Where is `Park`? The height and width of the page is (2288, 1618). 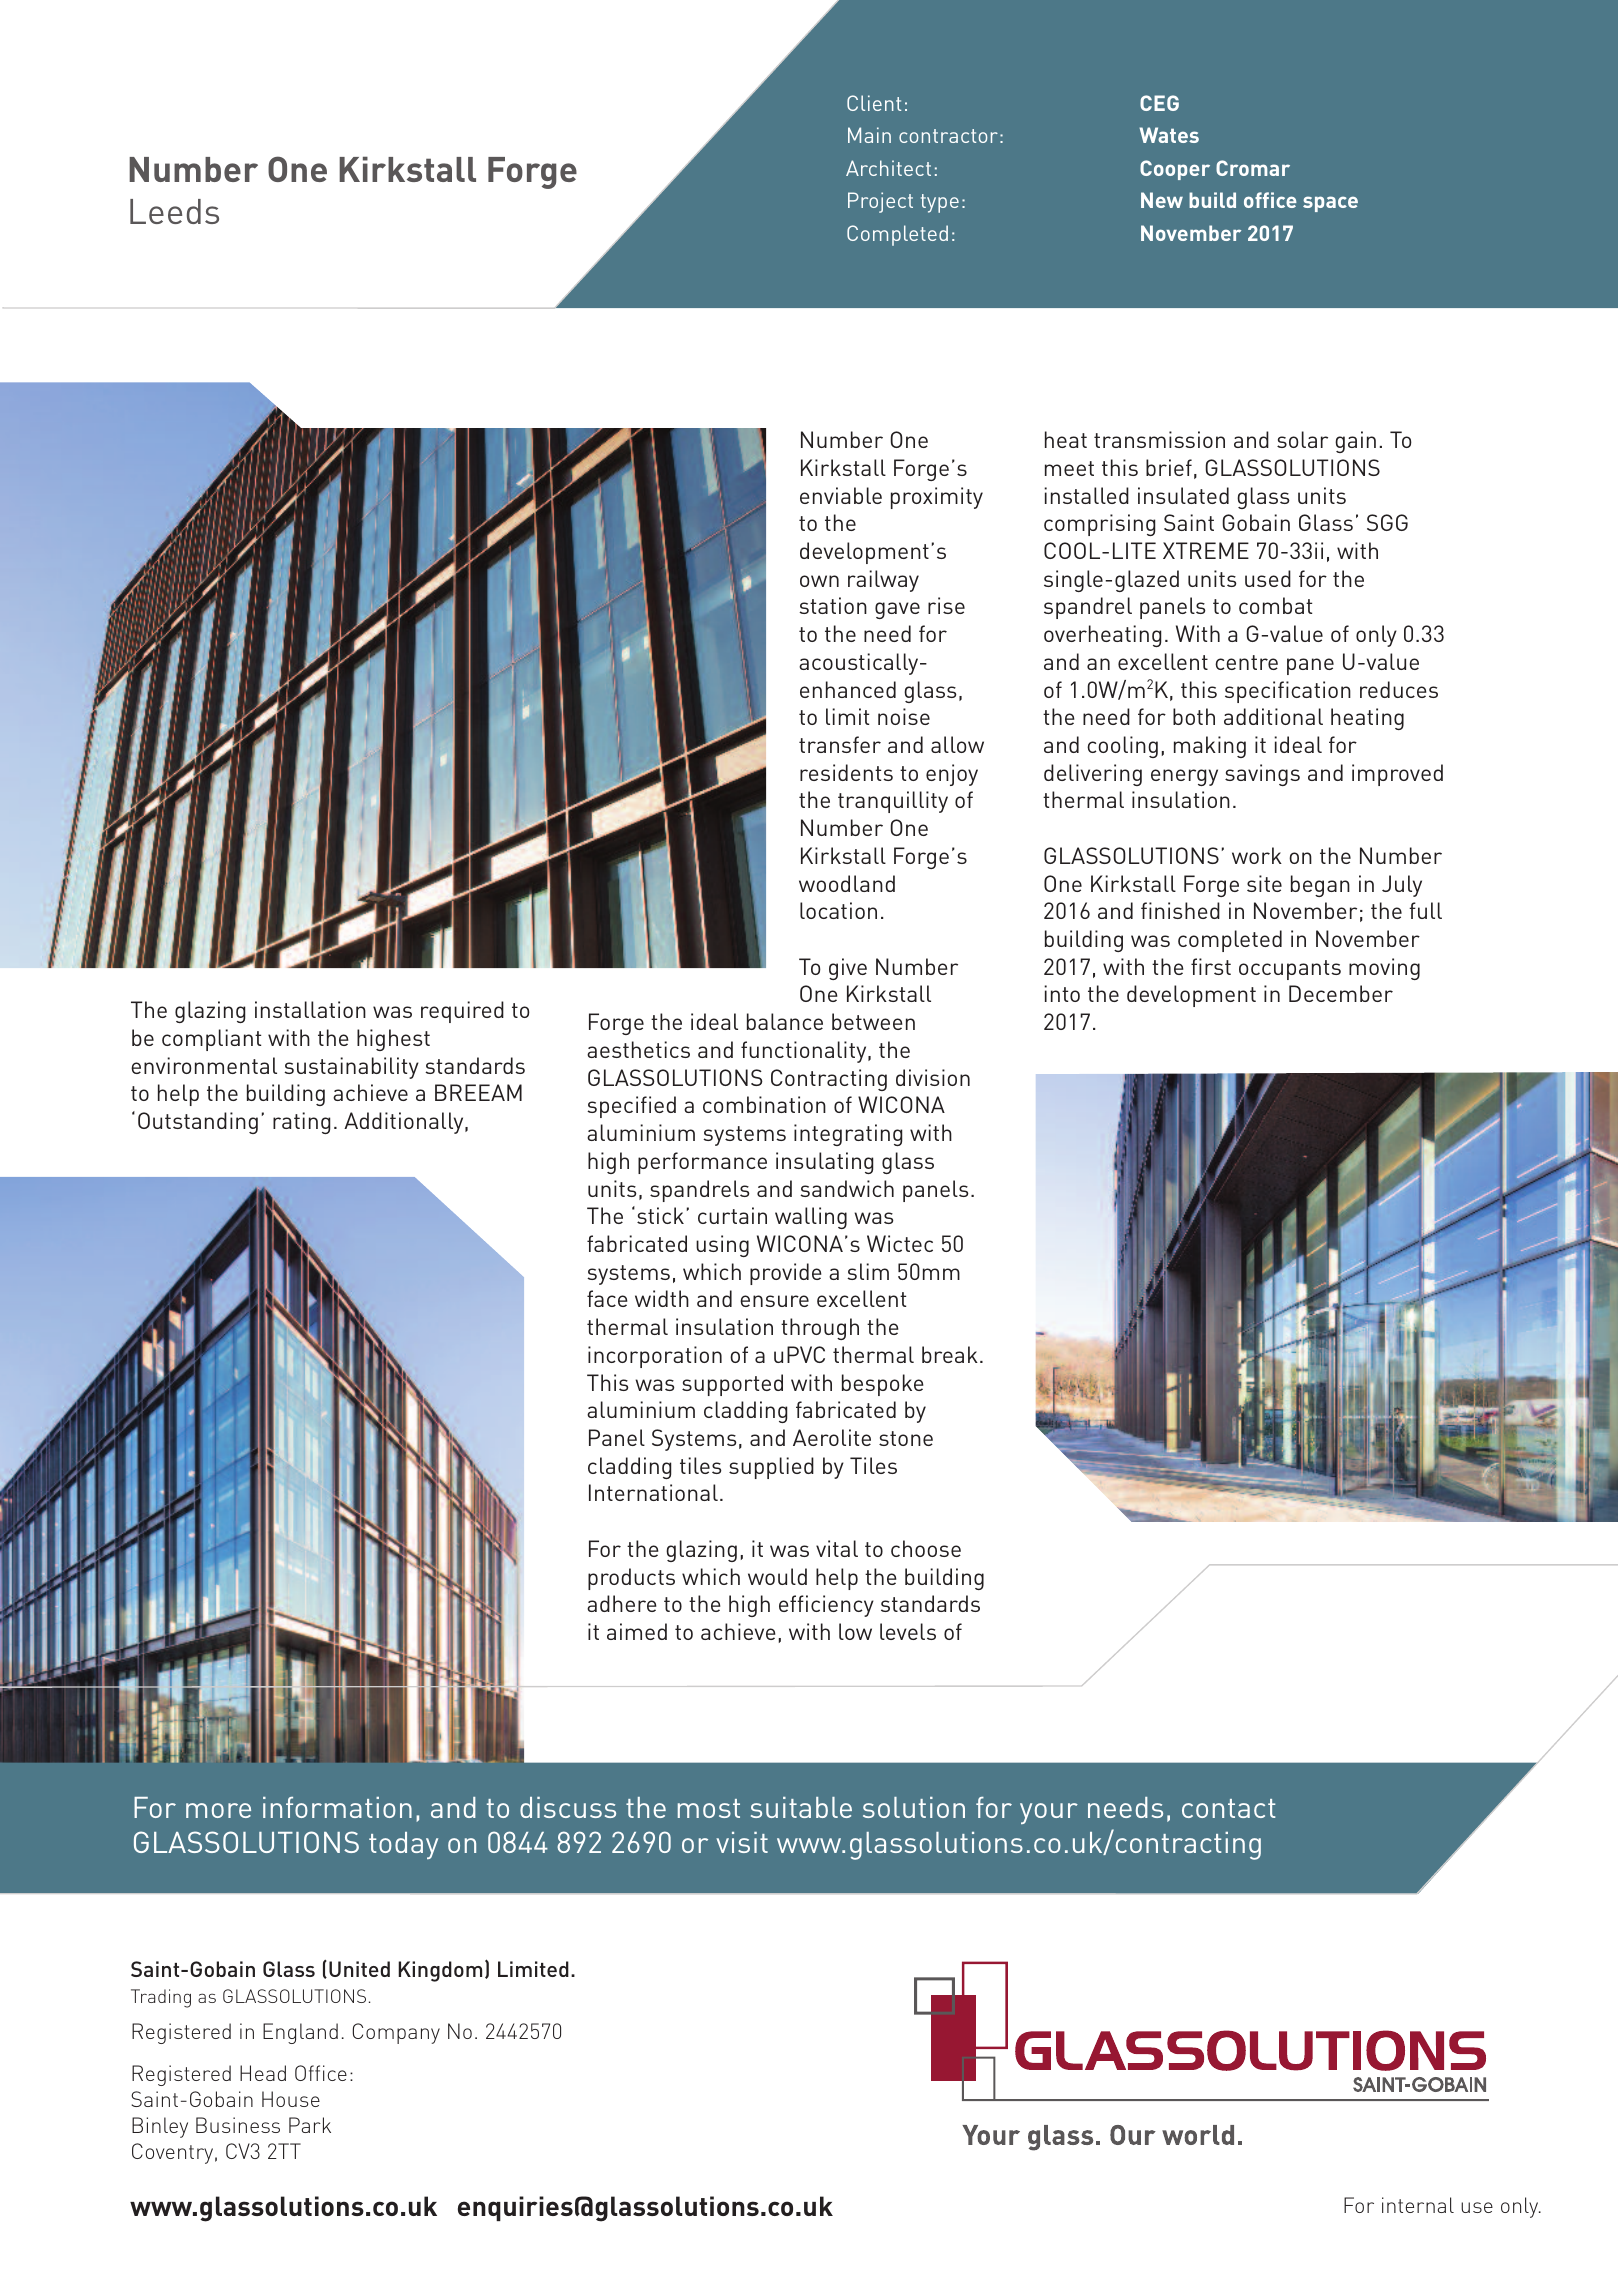 Park is located at coordinates (310, 2125).
